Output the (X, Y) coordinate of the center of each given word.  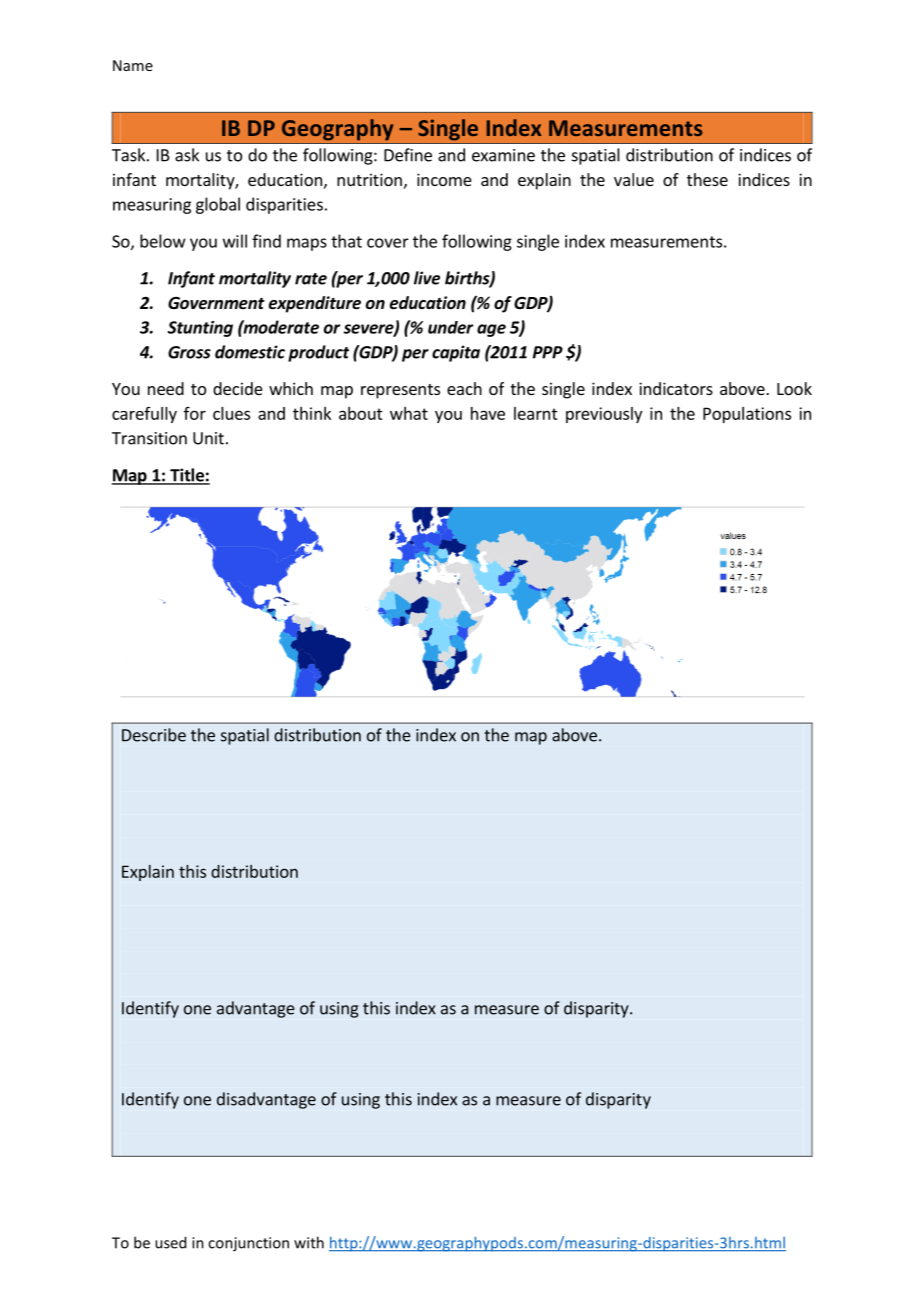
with (309, 1242)
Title (187, 476)
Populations (747, 415)
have (488, 413)
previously (604, 415)
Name (133, 65)
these (707, 179)
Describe (154, 735)
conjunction (248, 1244)
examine (503, 155)
